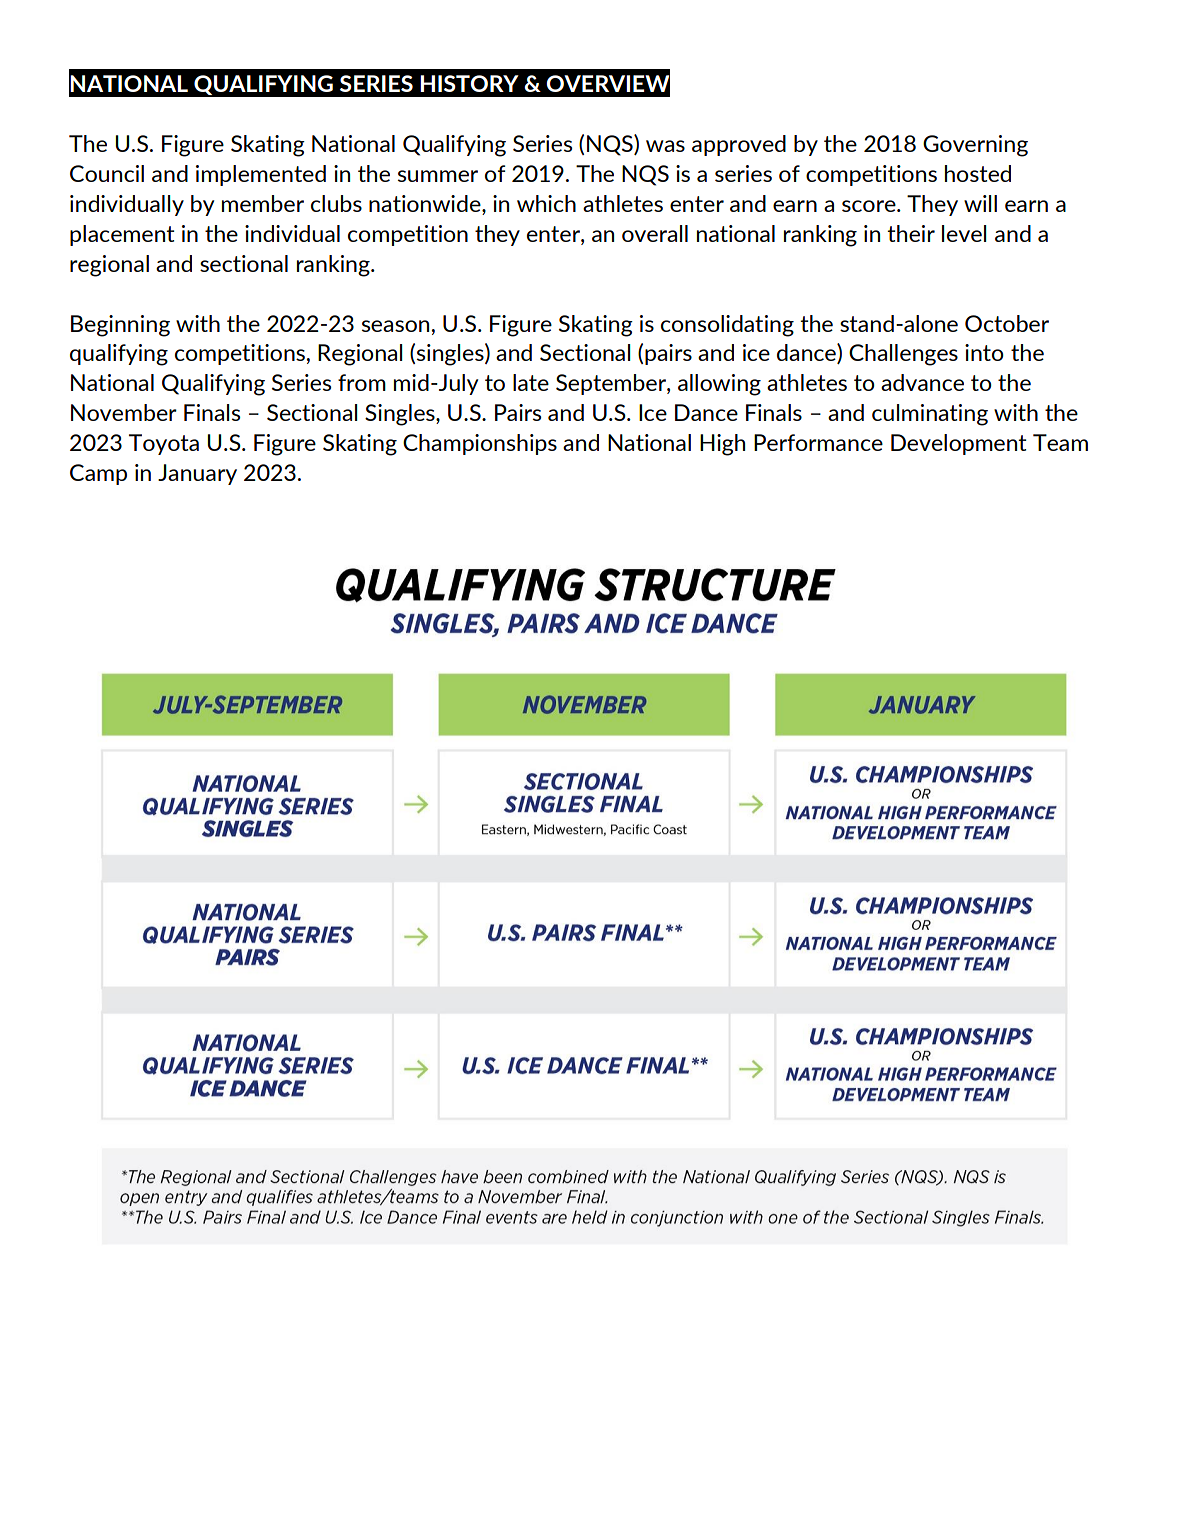 This image has width=1178, height=1525. What do you see at coordinates (922, 382) in the image?
I see `advance` at bounding box center [922, 382].
